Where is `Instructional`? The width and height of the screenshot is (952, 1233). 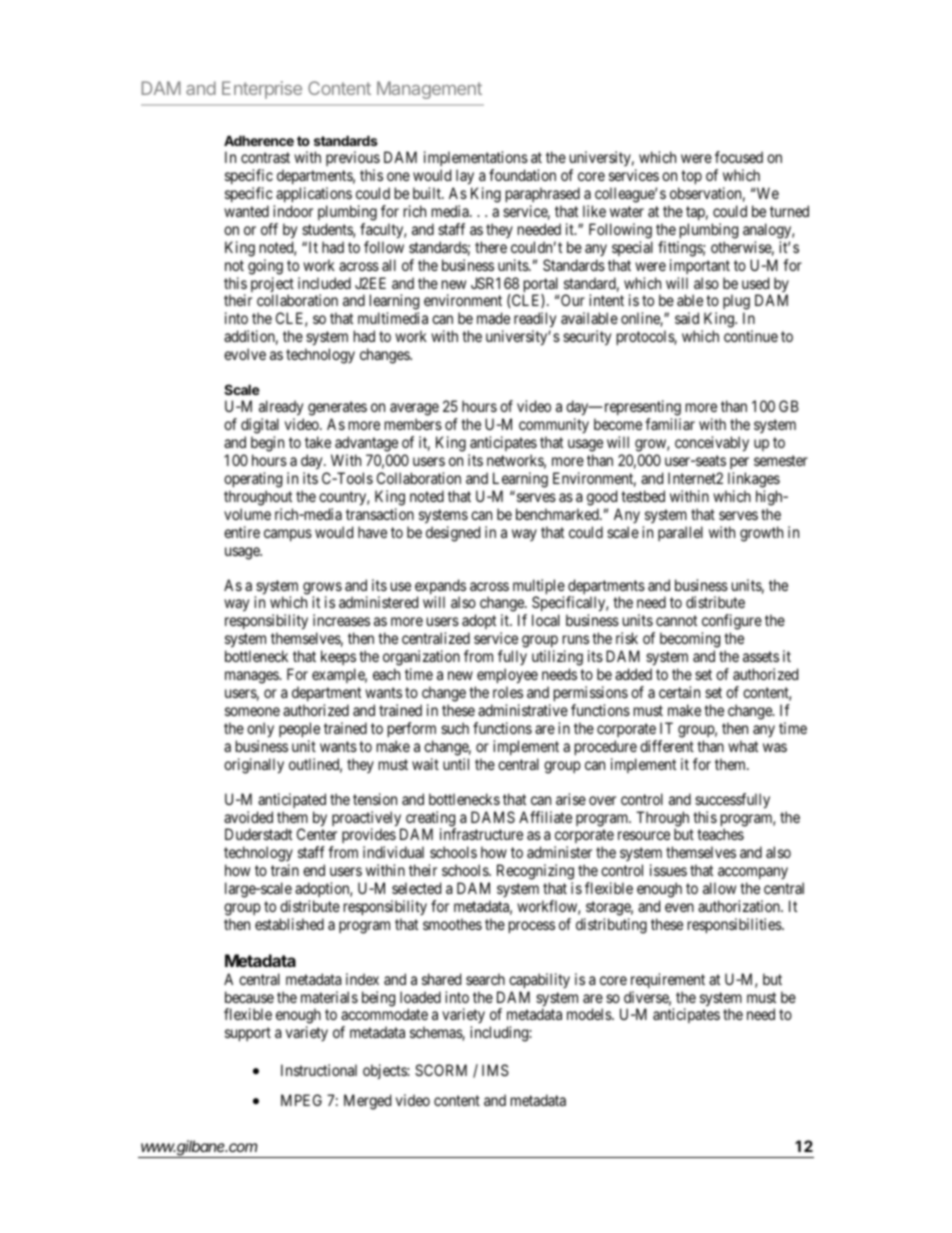
Instructional is located at coordinates (319, 1070).
